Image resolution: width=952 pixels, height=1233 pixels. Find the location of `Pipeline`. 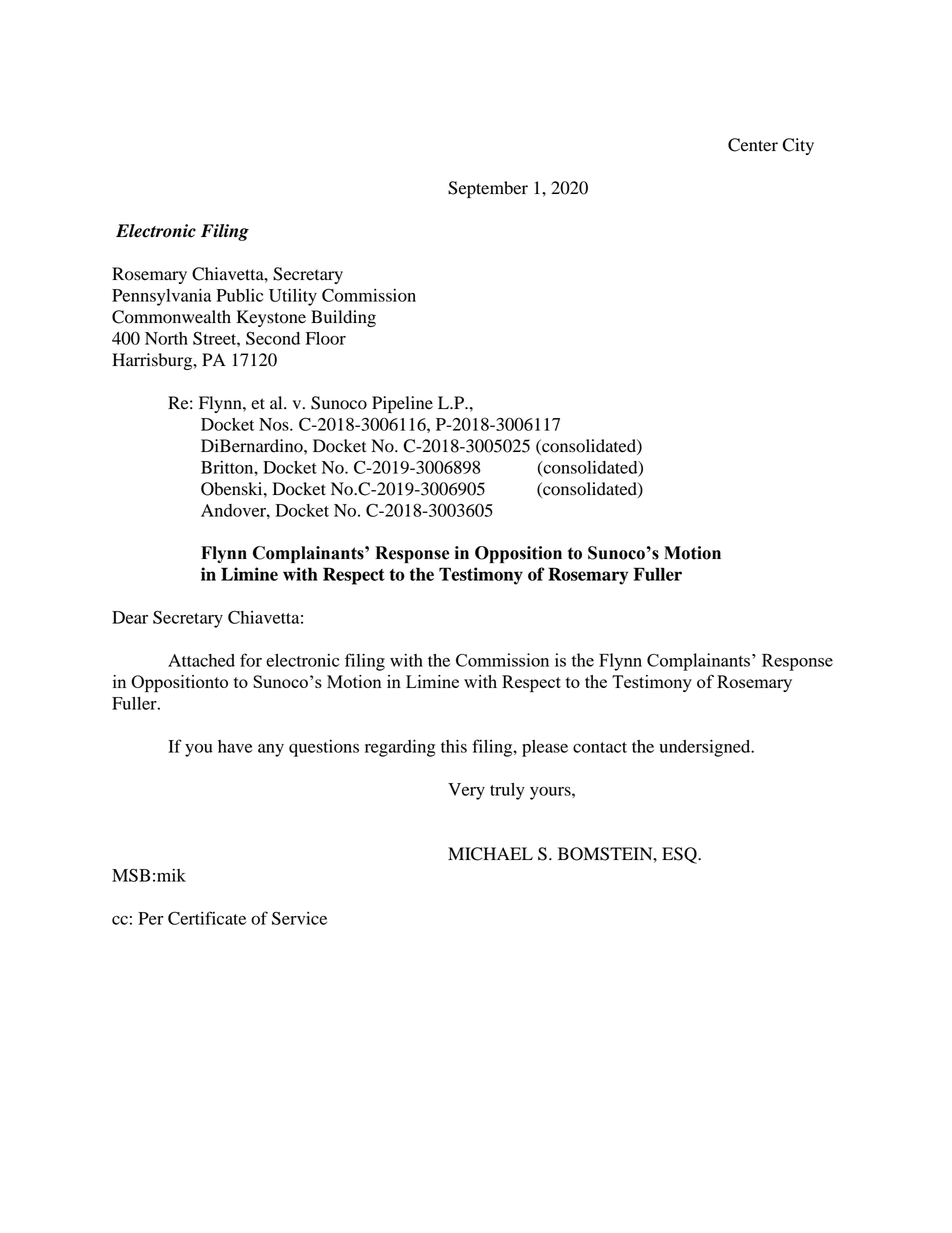

Pipeline is located at coordinates (402, 404).
